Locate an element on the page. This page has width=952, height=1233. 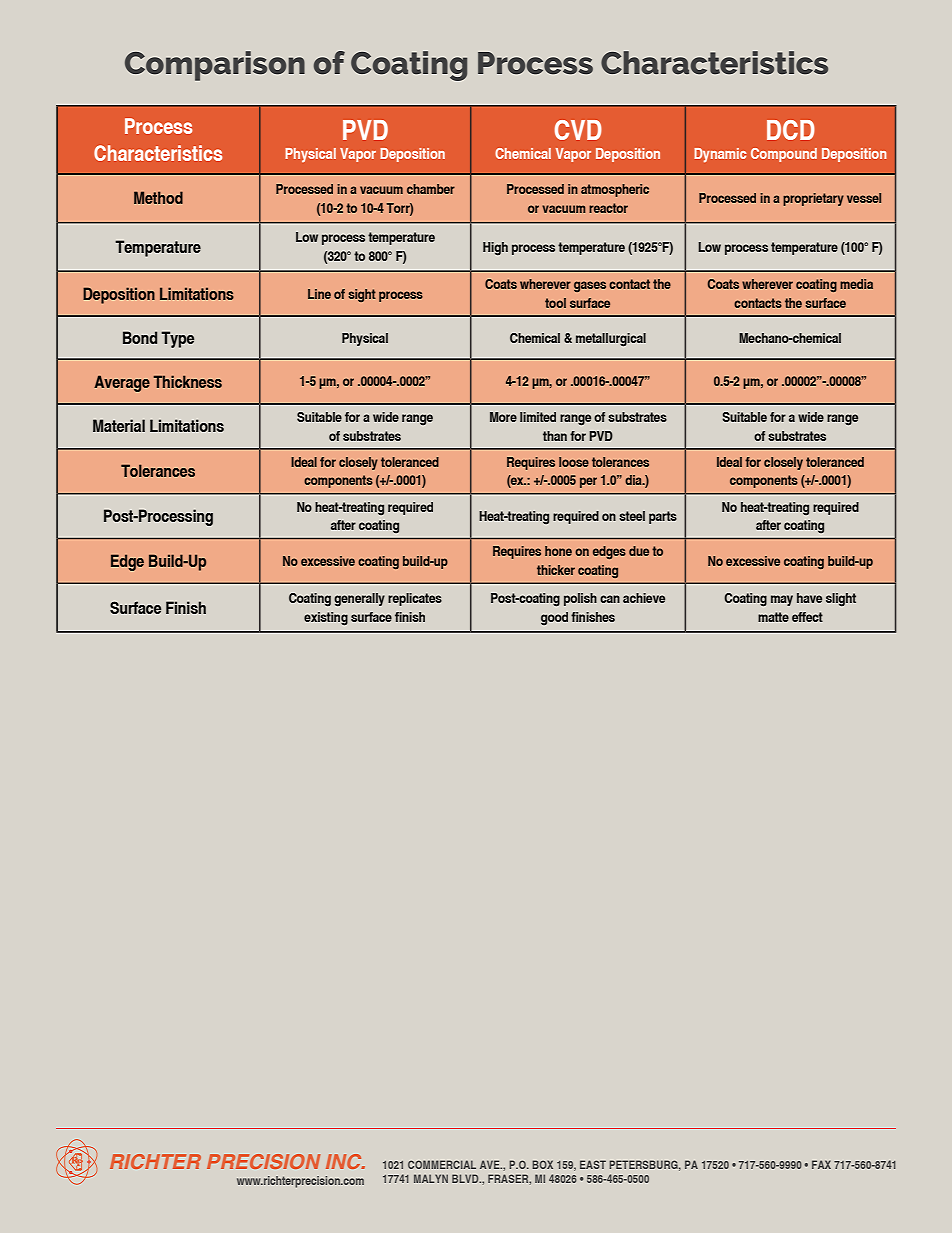
matte is located at coordinates (773, 617).
